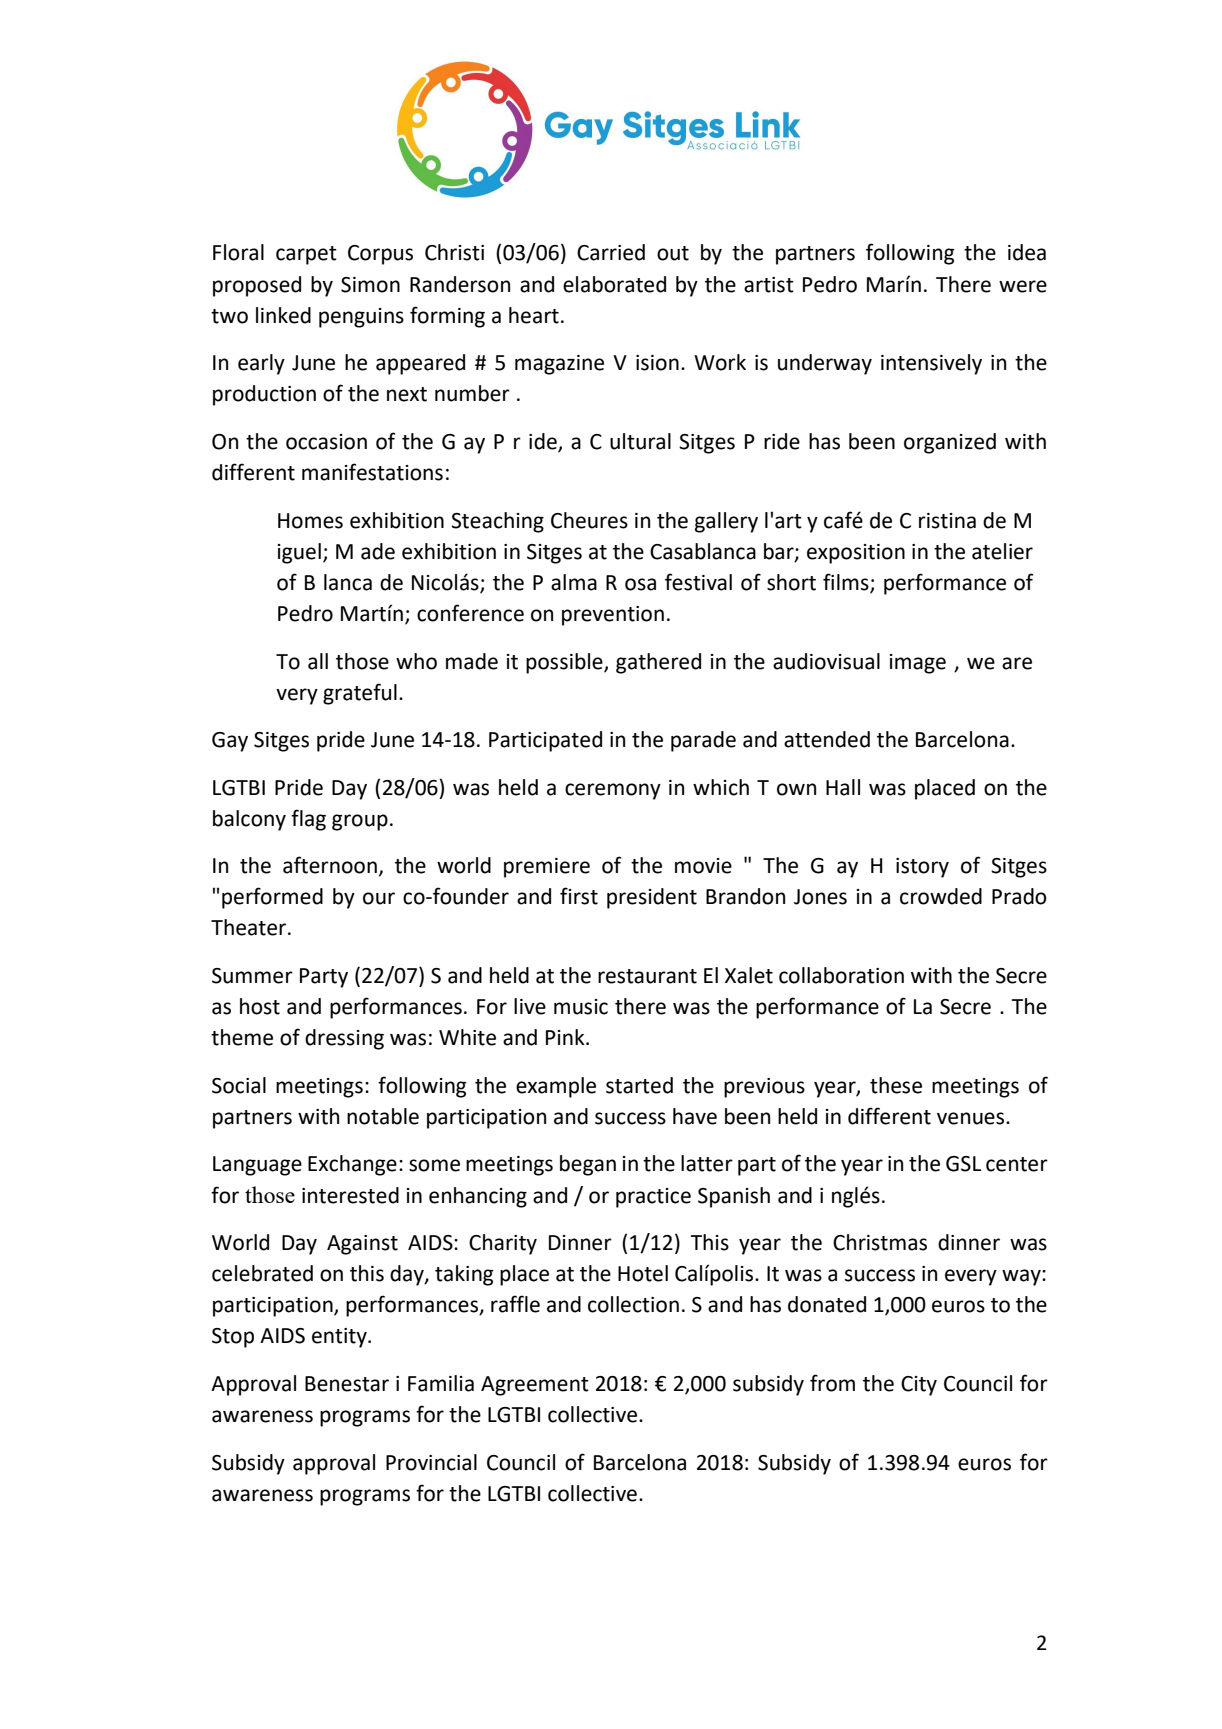 This page has height=1729, width=1222. I want to click on Simon, so click(370, 285).
